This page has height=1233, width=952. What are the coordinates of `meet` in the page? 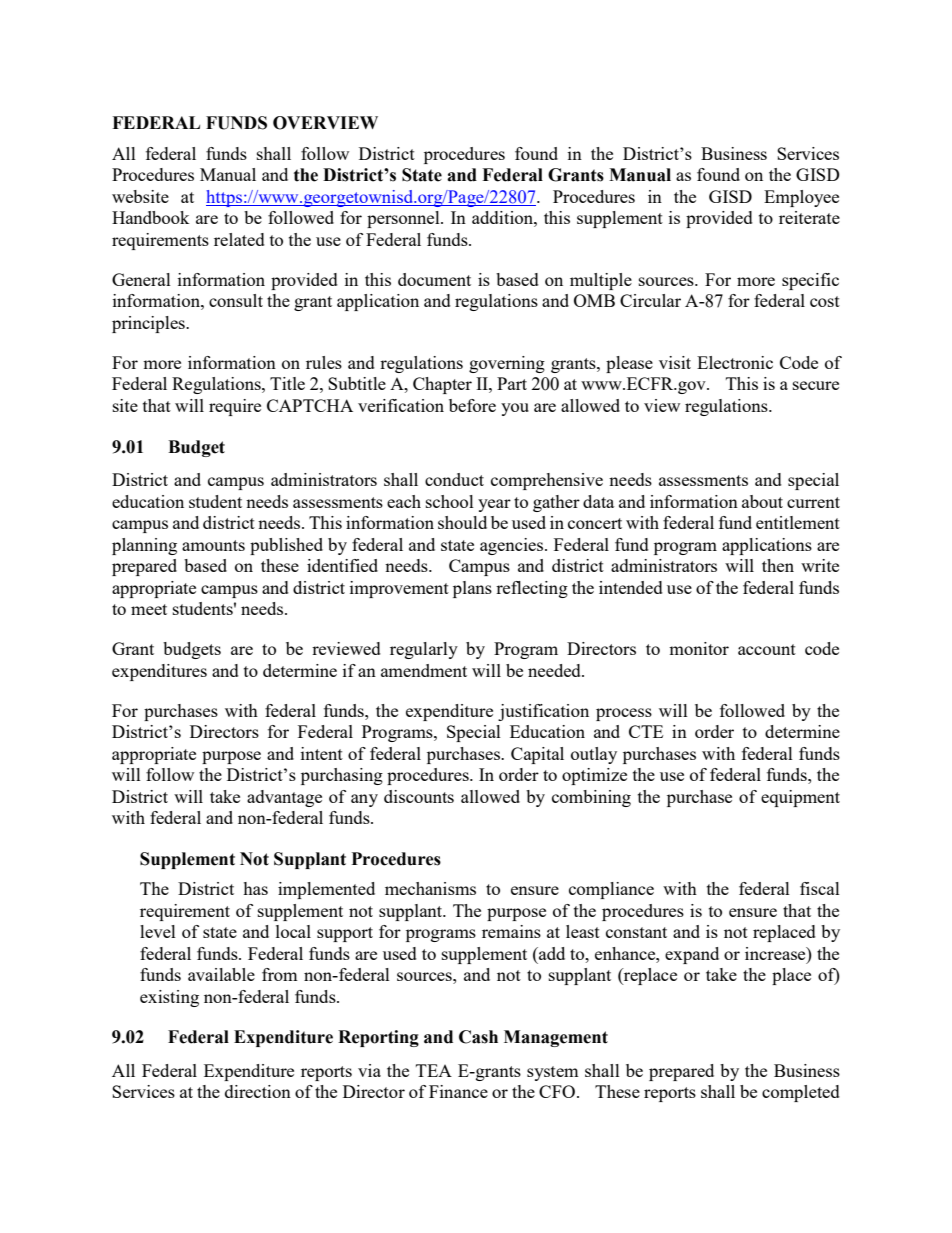 It's located at (149, 609).
